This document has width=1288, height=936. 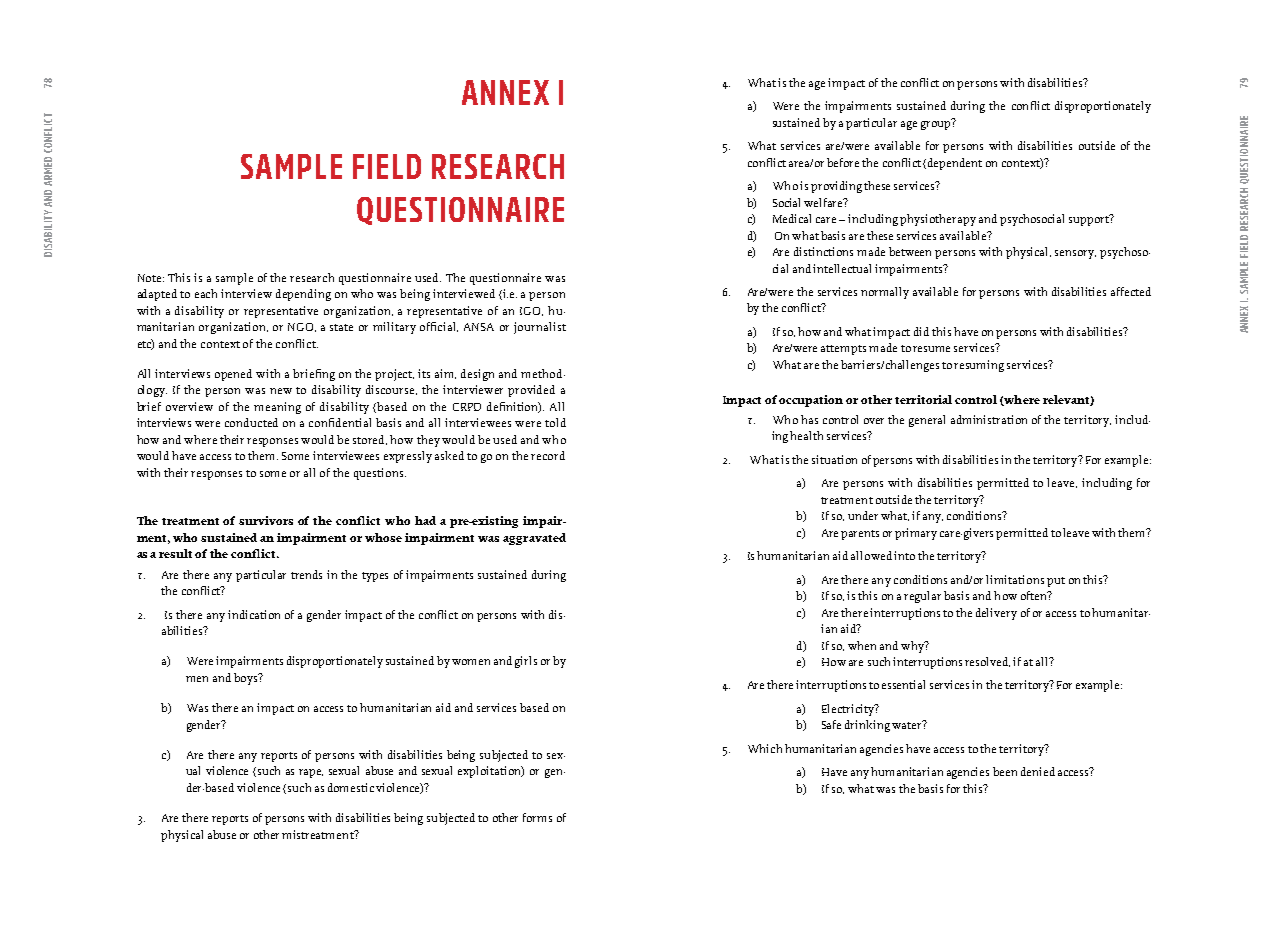 What do you see at coordinates (370, 440) in the document?
I see `stored` at bounding box center [370, 440].
